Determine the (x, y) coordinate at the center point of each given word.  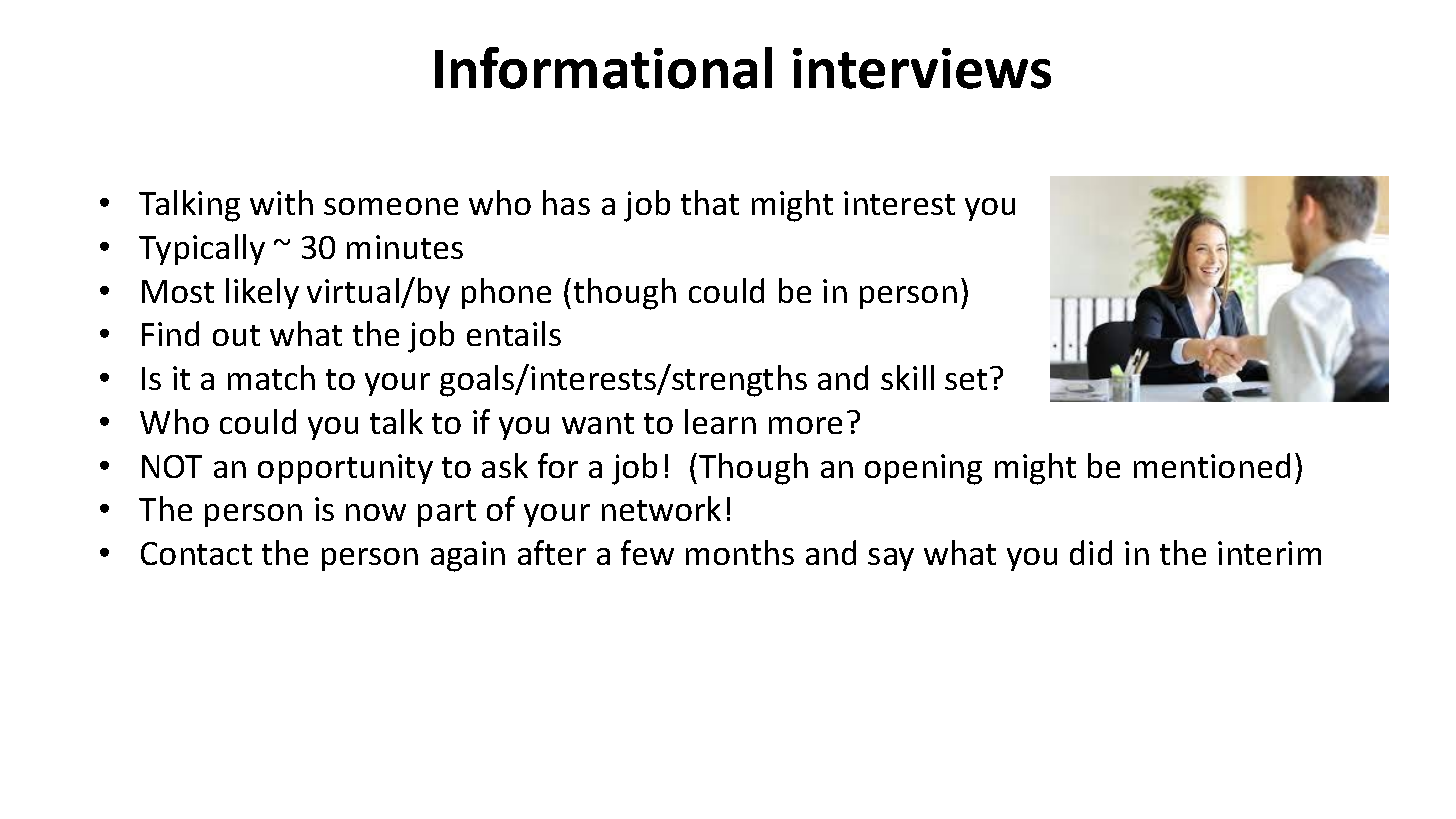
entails (514, 333)
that (710, 202)
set (966, 379)
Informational (603, 68)
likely (262, 293)
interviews (922, 68)
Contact (196, 553)
